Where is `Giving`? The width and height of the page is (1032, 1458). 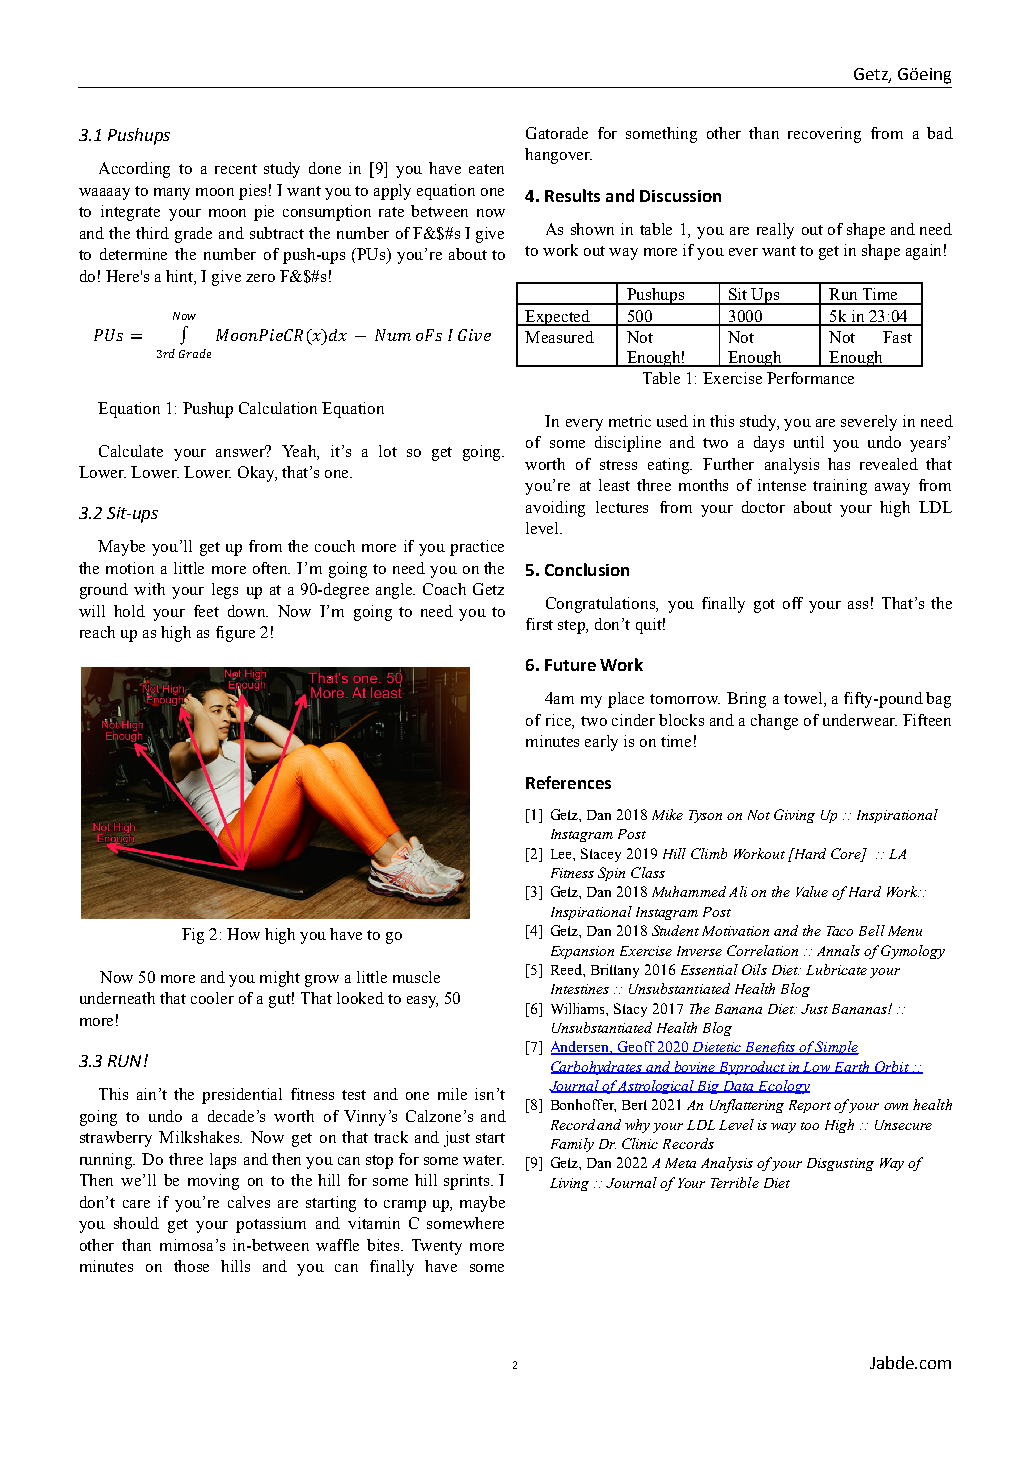 Giving is located at coordinates (794, 816).
